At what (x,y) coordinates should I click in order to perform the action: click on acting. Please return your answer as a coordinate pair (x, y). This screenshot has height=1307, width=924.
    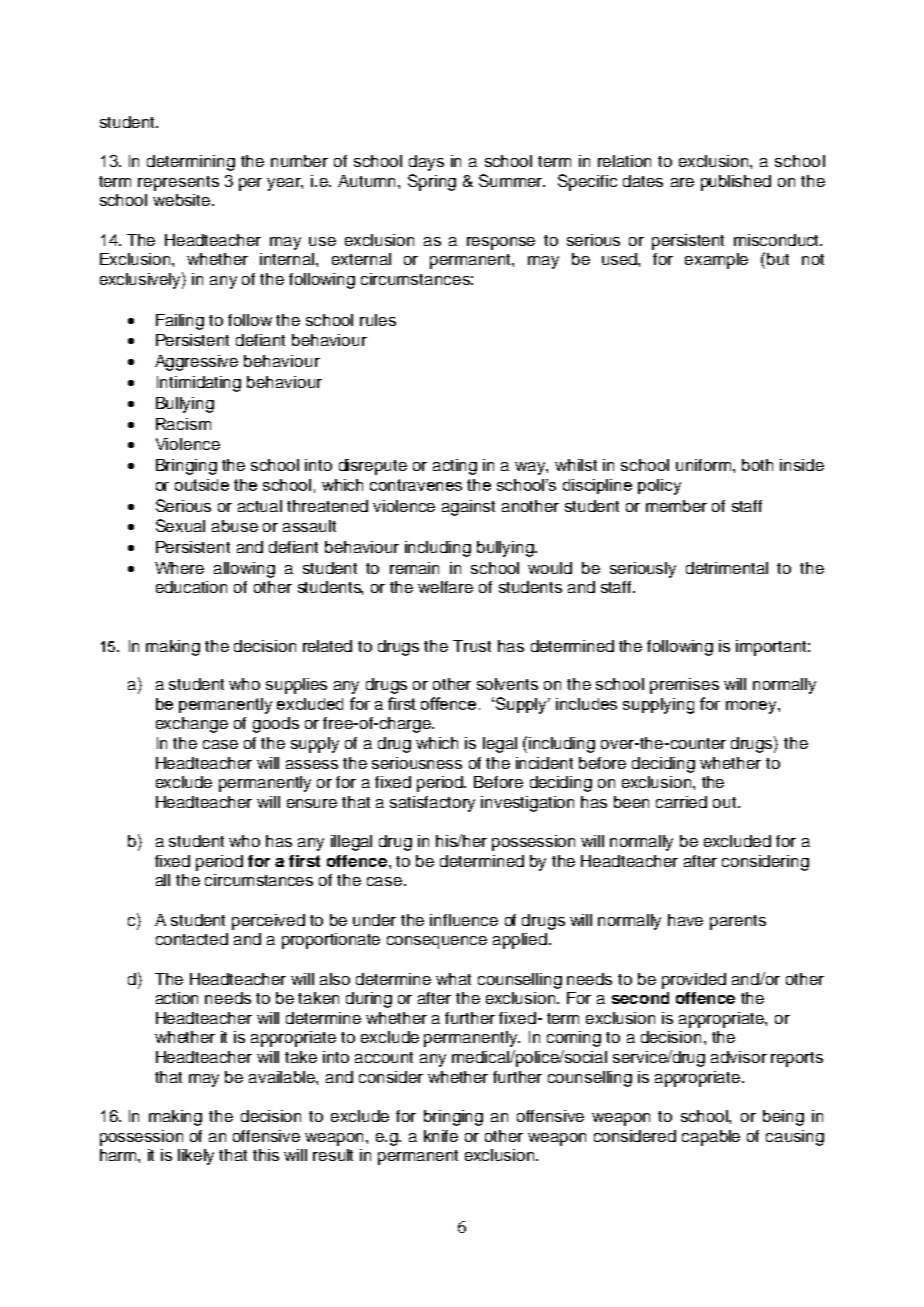
    Looking at the image, I should click on (455, 467).
